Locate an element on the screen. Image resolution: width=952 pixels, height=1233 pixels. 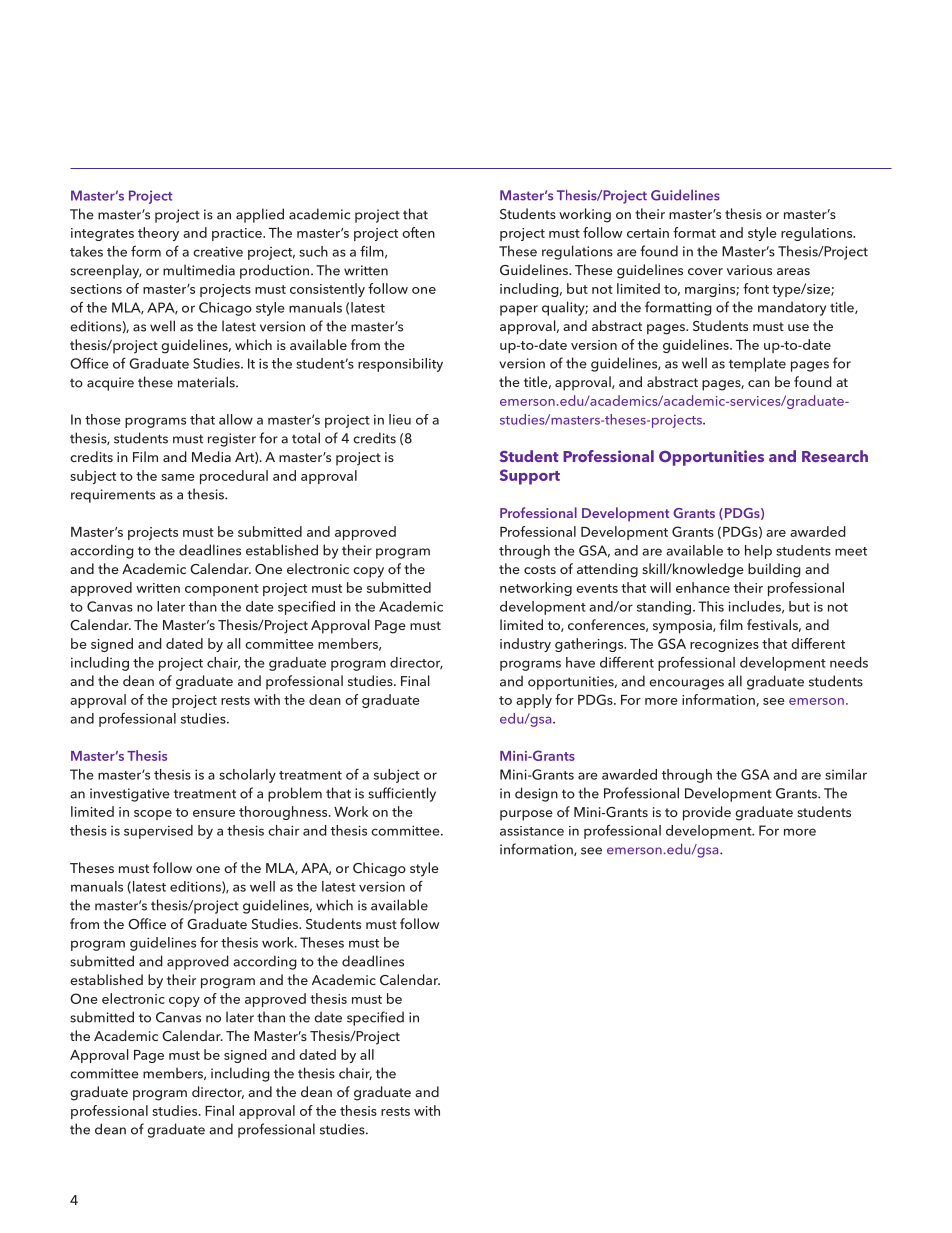
component is located at coordinates (222, 590).
